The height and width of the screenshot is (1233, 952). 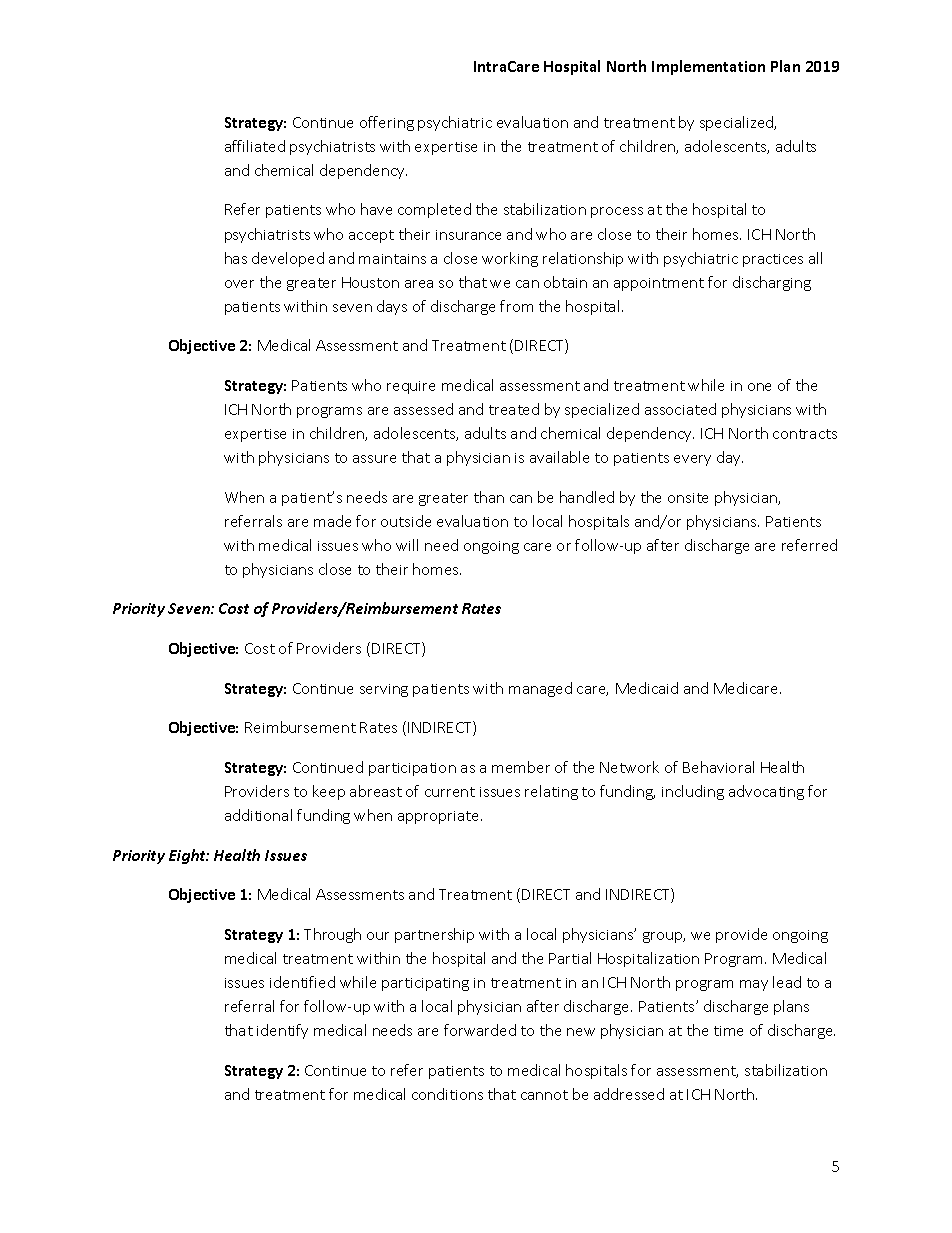 What do you see at coordinates (759, 387) in the screenshot?
I see `one` at bounding box center [759, 387].
